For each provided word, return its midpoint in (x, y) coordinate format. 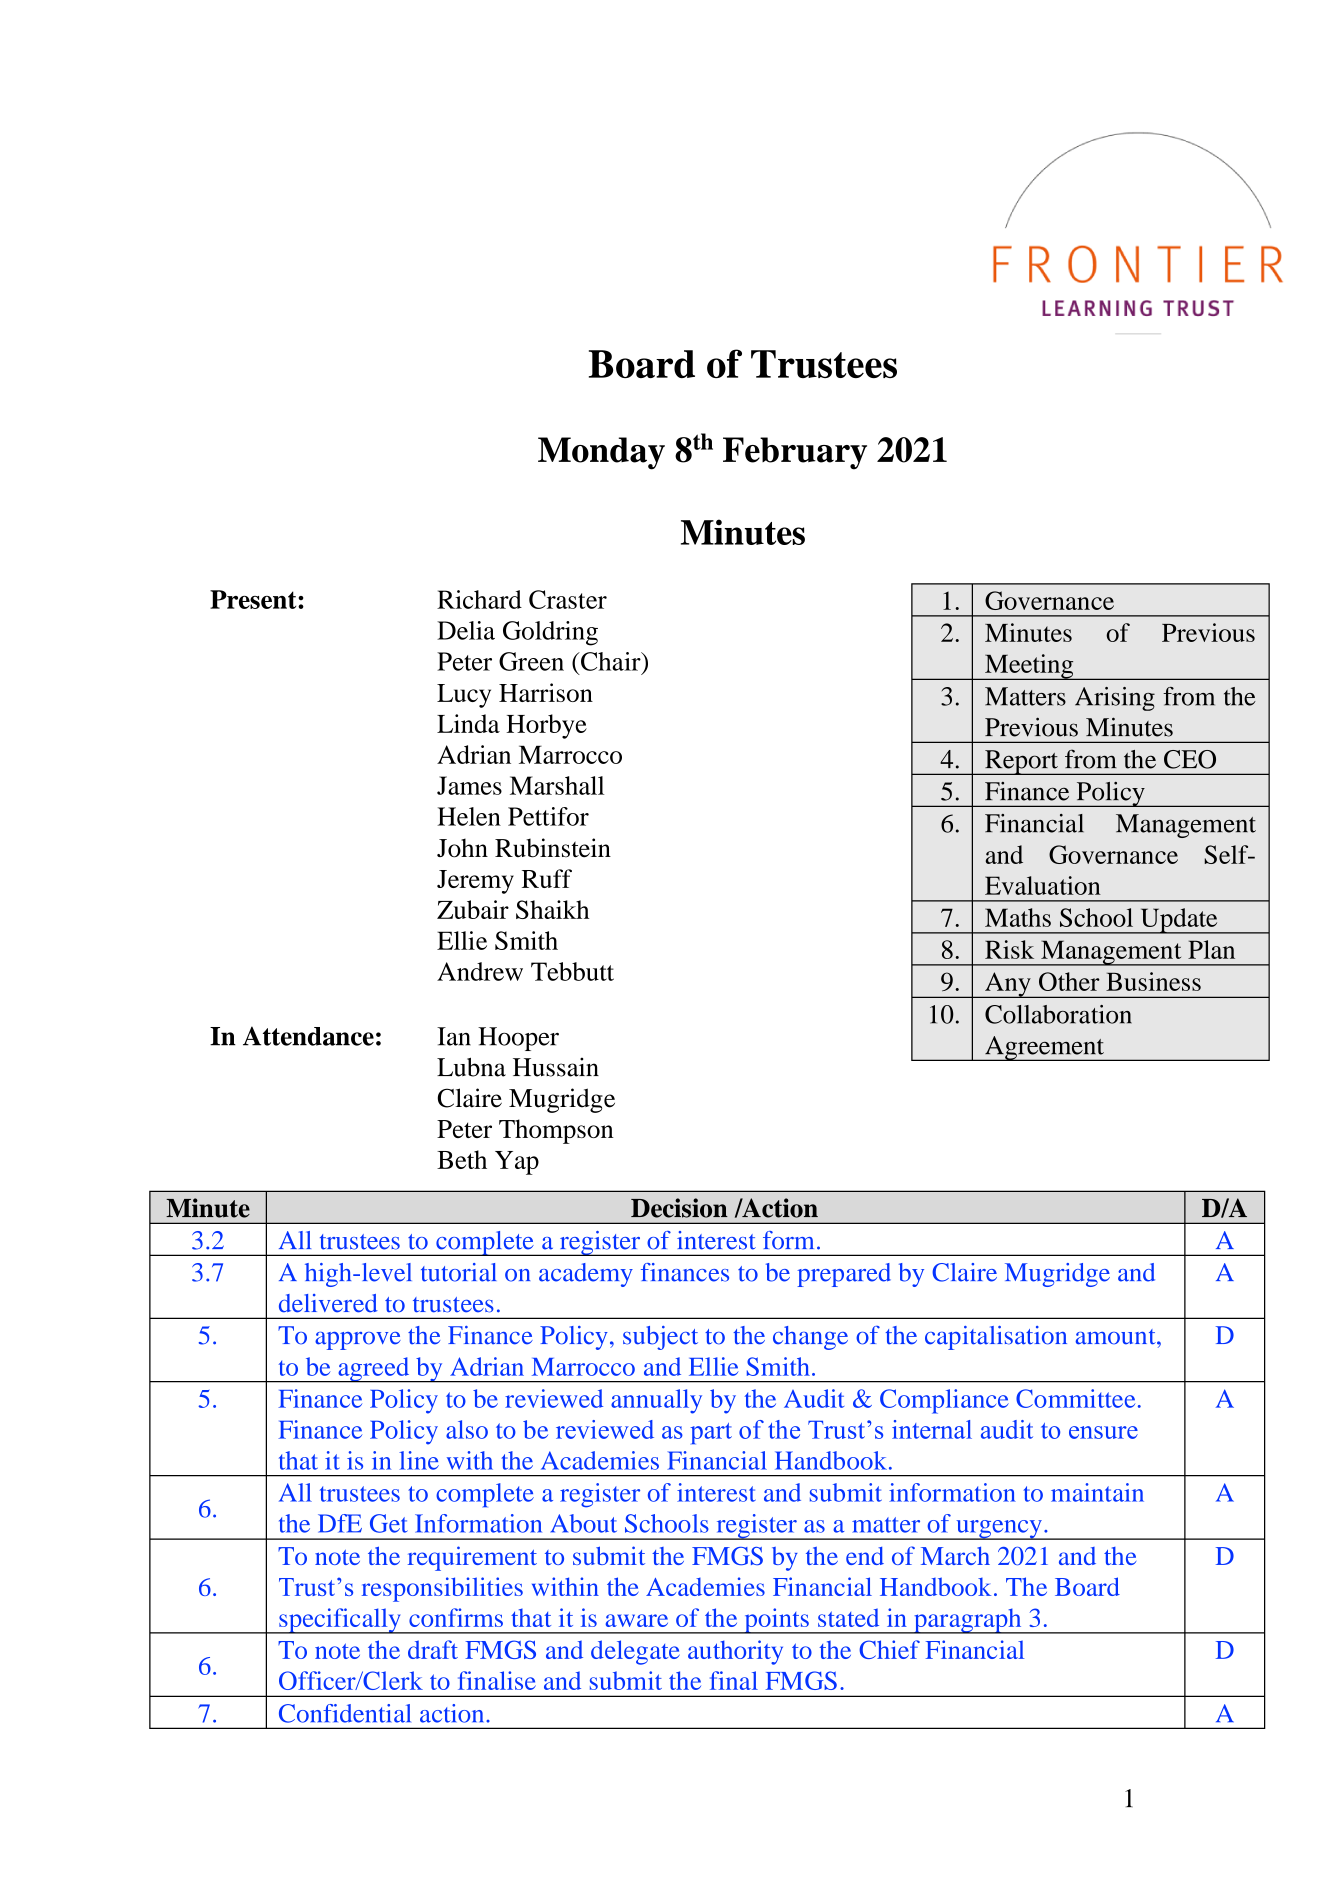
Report (1021, 762)
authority (735, 1652)
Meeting (1029, 667)
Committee (1075, 1398)
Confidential (345, 1713)
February (795, 453)
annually (656, 1401)
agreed (374, 1370)
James (469, 785)
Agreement (1044, 1048)
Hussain (556, 1067)
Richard (479, 599)
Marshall (557, 785)
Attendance (308, 1036)
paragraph (968, 1621)
